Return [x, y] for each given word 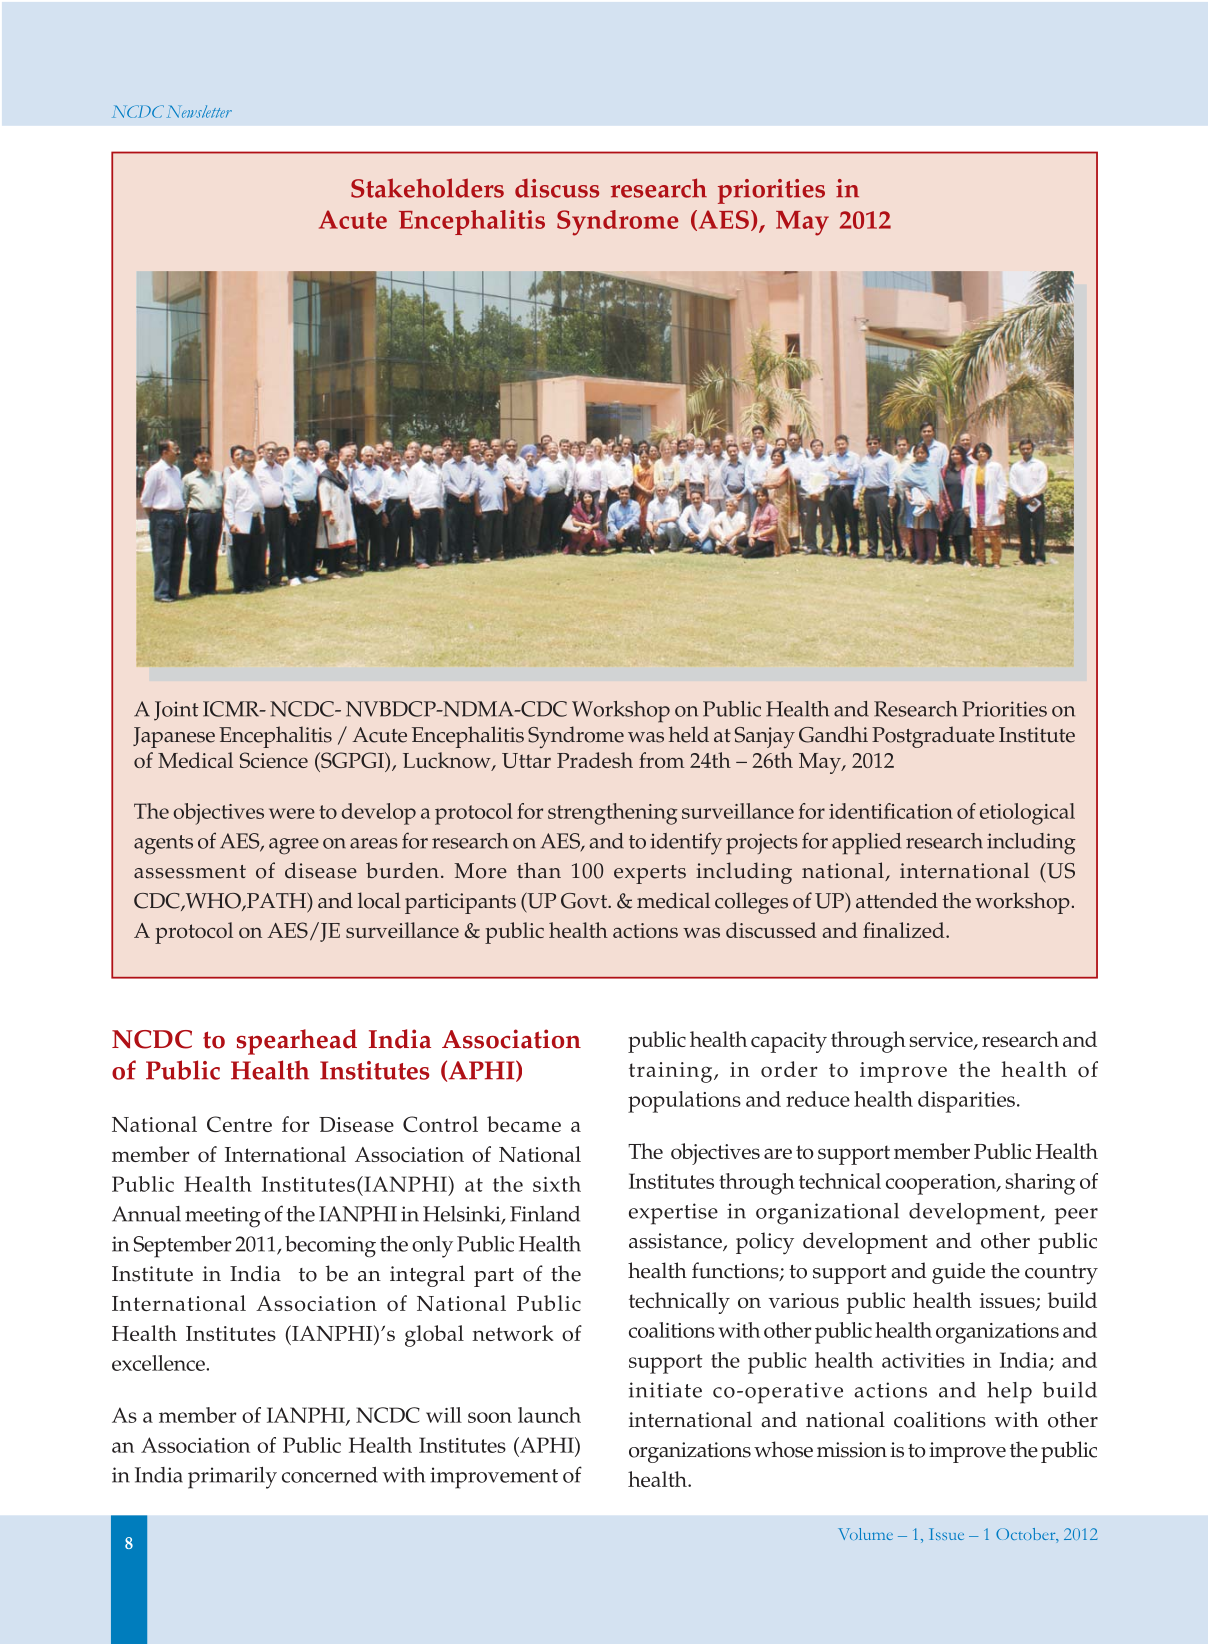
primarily [232, 1478]
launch [549, 1415]
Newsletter [199, 111]
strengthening [613, 814]
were [292, 813]
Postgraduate [933, 737]
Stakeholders [427, 188]
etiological [1027, 814]
